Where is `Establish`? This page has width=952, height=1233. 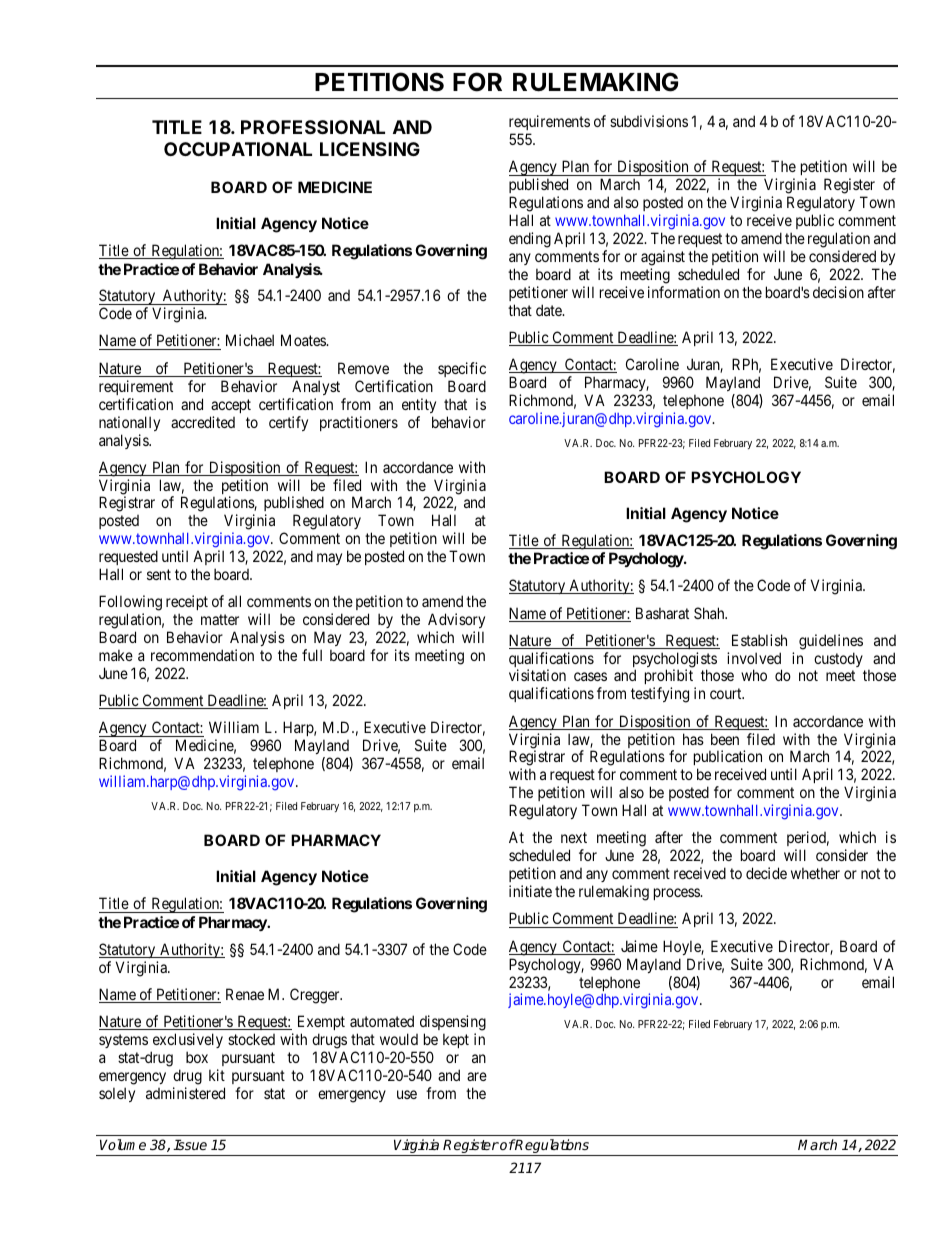
Establish is located at coordinates (759, 640).
